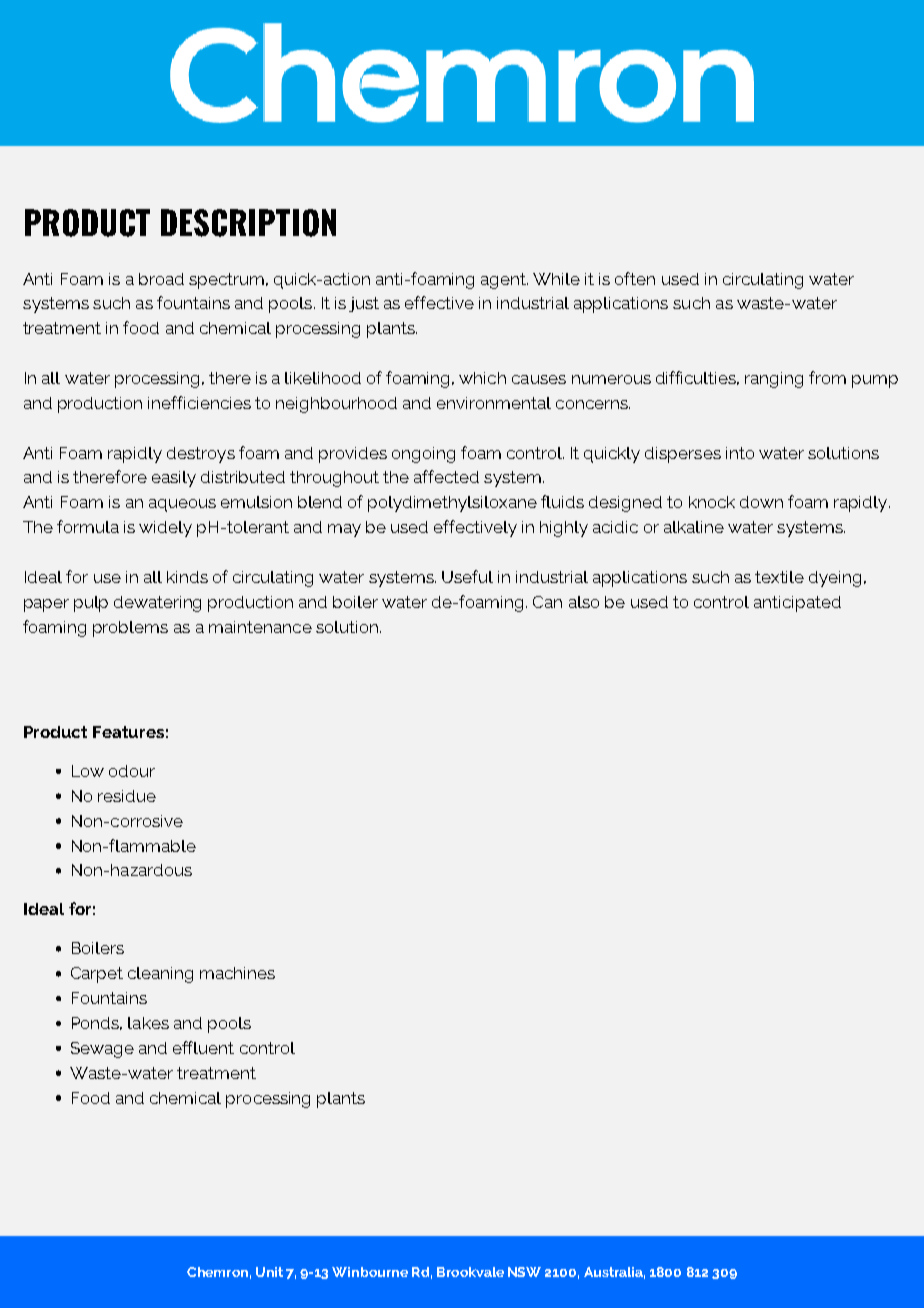 Image resolution: width=924 pixels, height=1308 pixels. What do you see at coordinates (761, 502) in the screenshot?
I see `down` at bounding box center [761, 502].
